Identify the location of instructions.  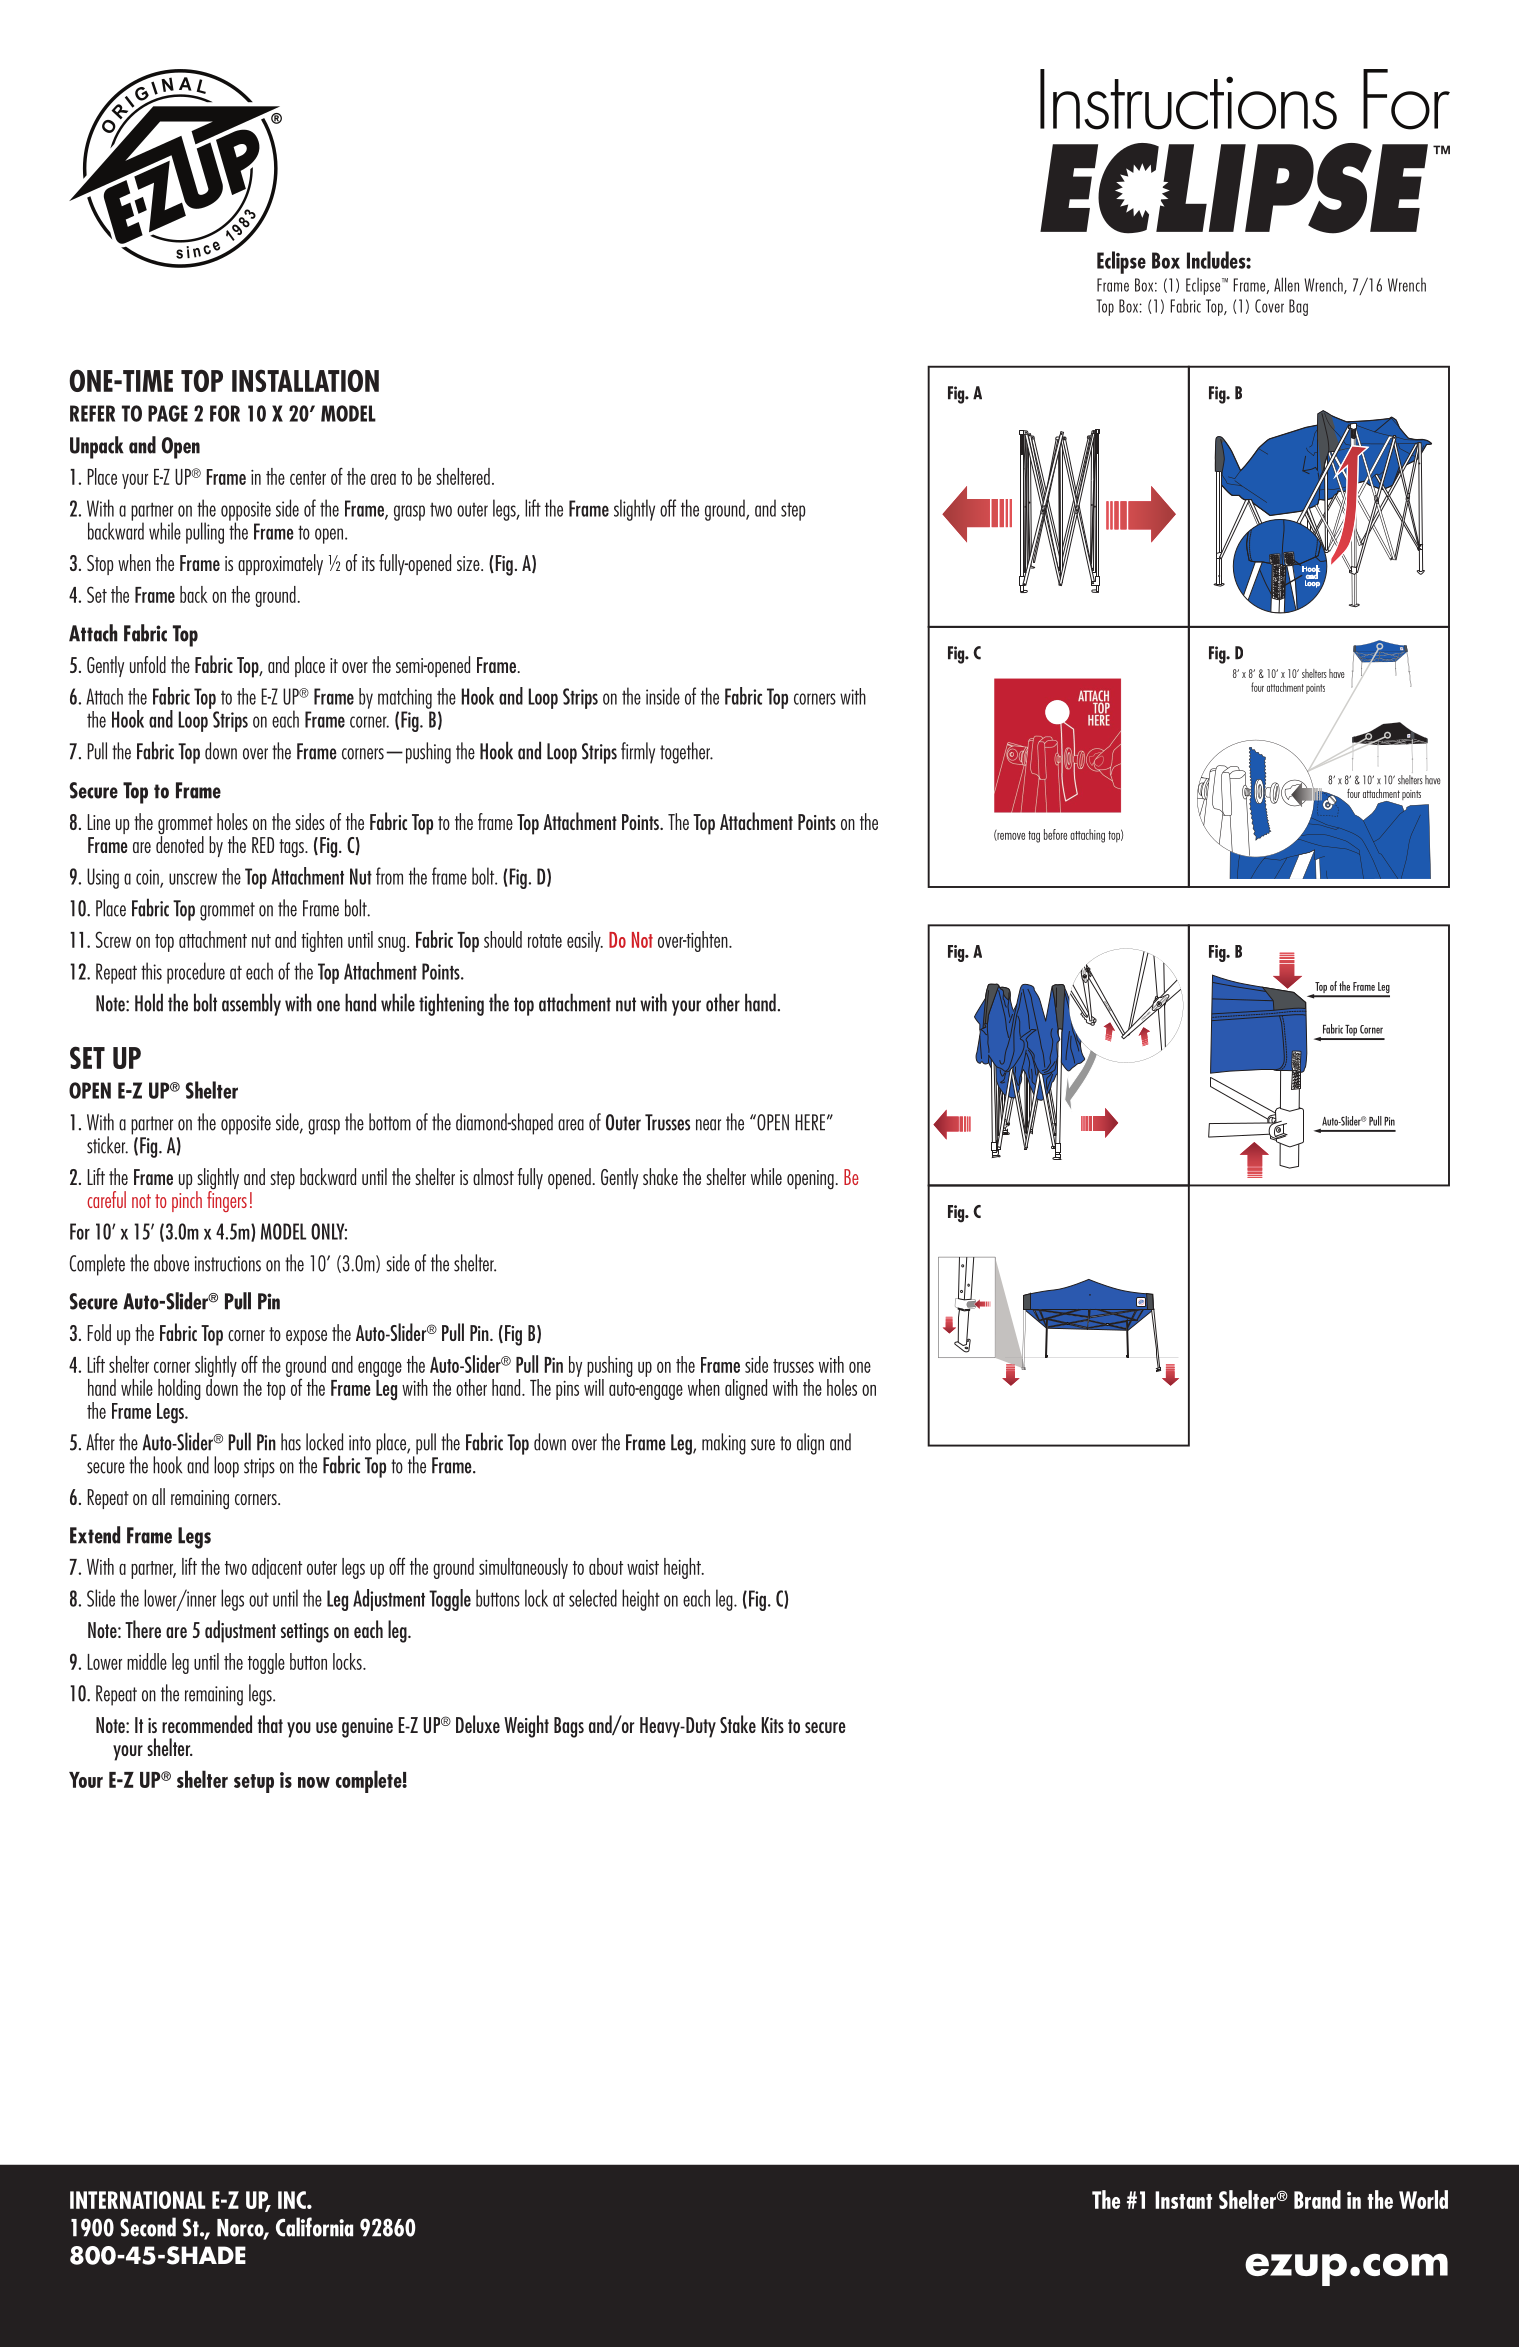
(227, 1264).
